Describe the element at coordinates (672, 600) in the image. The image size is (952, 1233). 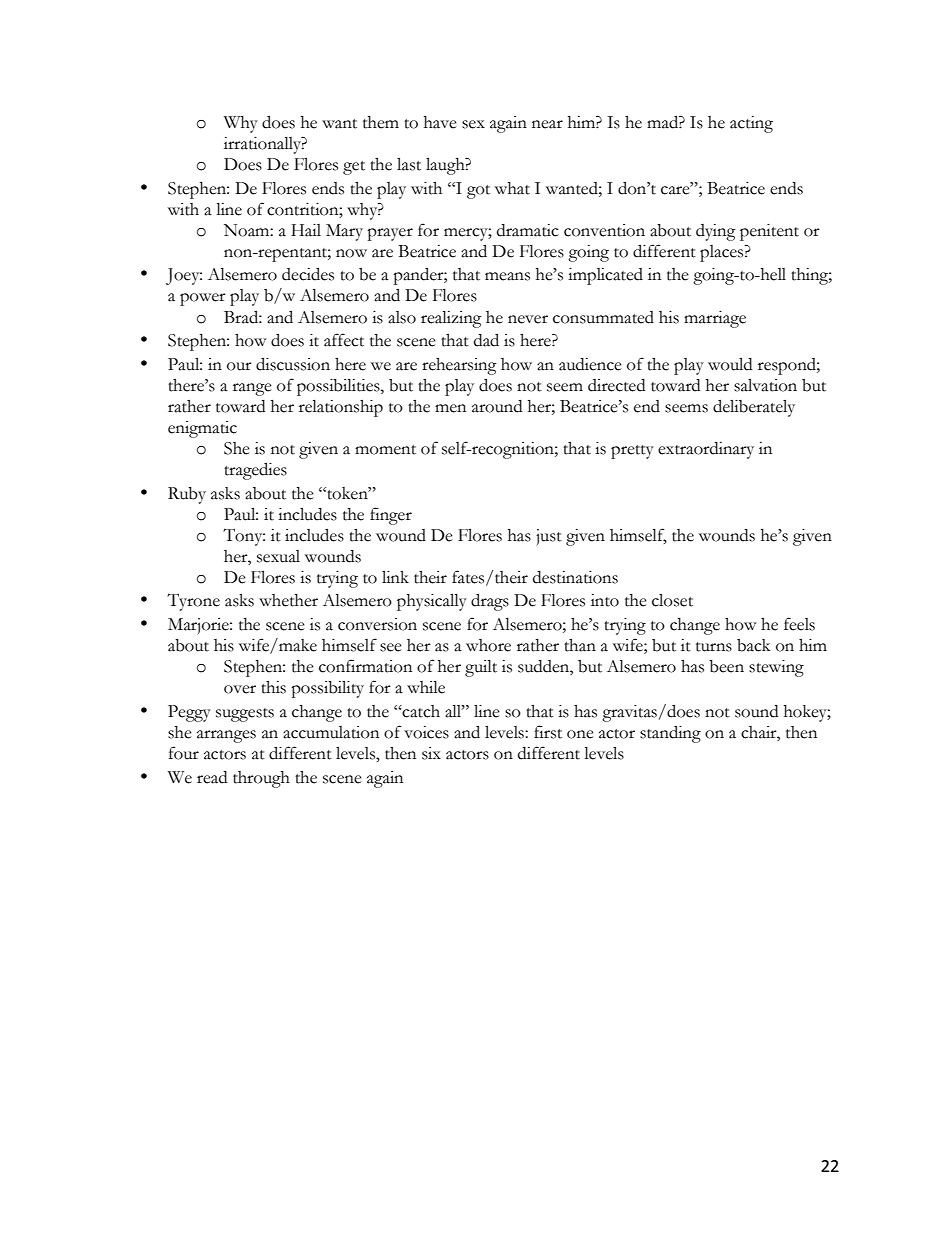
I see `closet` at that location.
